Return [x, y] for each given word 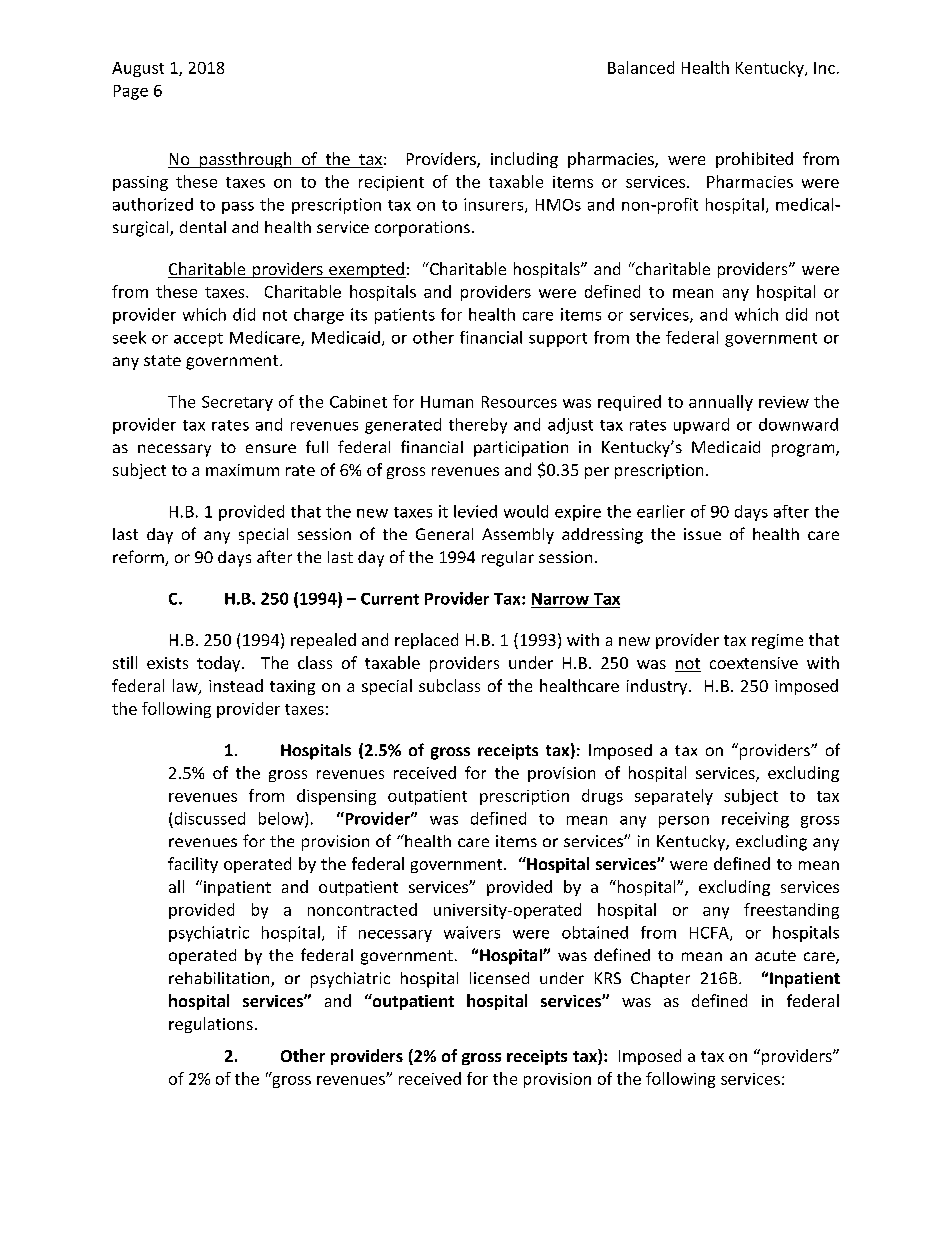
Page [131, 92]
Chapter [660, 980]
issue [702, 534]
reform [139, 558]
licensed [499, 978]
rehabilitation [220, 979]
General [444, 534]
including [524, 160]
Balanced [641, 67]
